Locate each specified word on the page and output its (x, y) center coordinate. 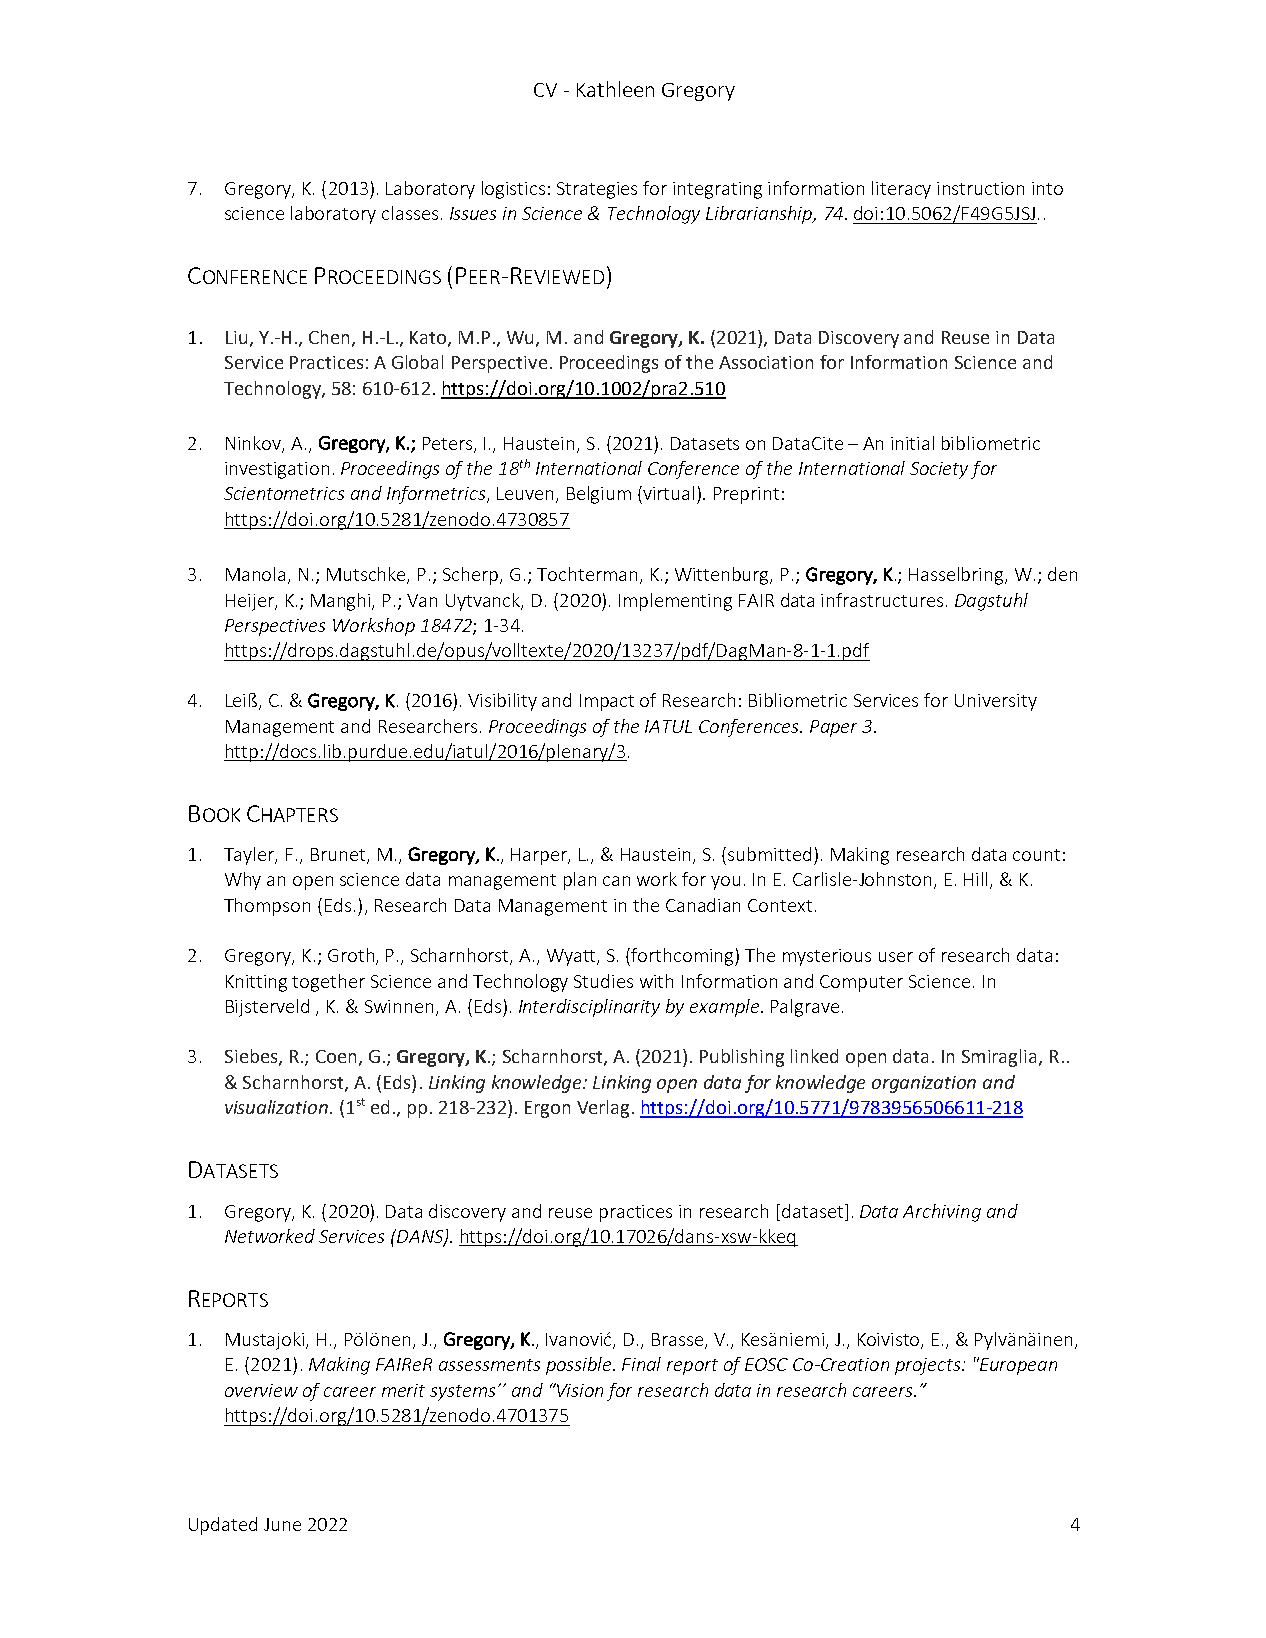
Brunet (339, 856)
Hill (977, 880)
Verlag (603, 1109)
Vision (579, 1390)
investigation (277, 470)
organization (924, 1084)
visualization (276, 1107)
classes (410, 213)
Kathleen (615, 89)
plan (580, 881)
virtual (667, 493)
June (282, 1524)
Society (939, 470)
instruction (980, 188)
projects (929, 1366)
